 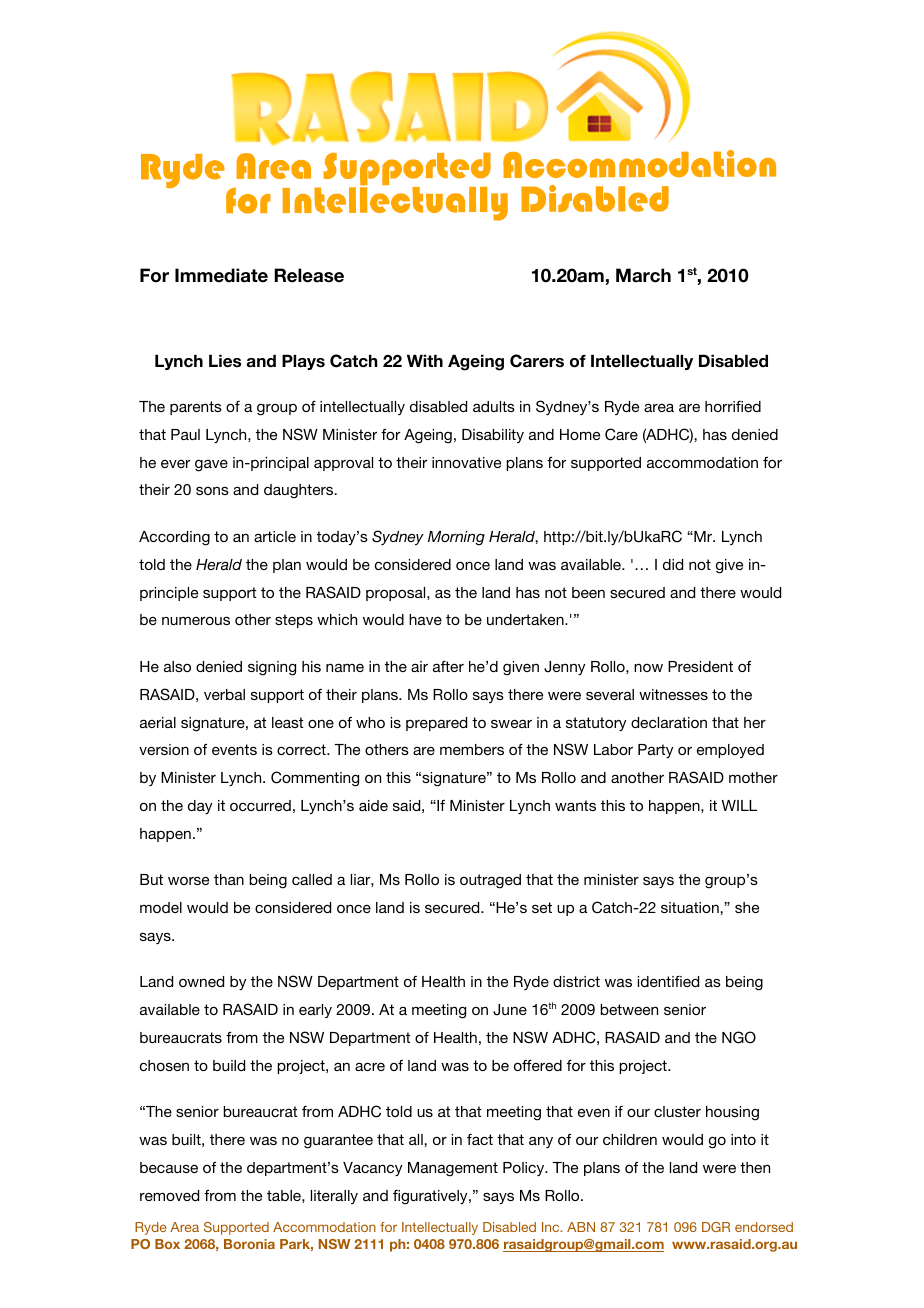 What do you see at coordinates (229, 1065) in the screenshot?
I see `build` at bounding box center [229, 1065].
